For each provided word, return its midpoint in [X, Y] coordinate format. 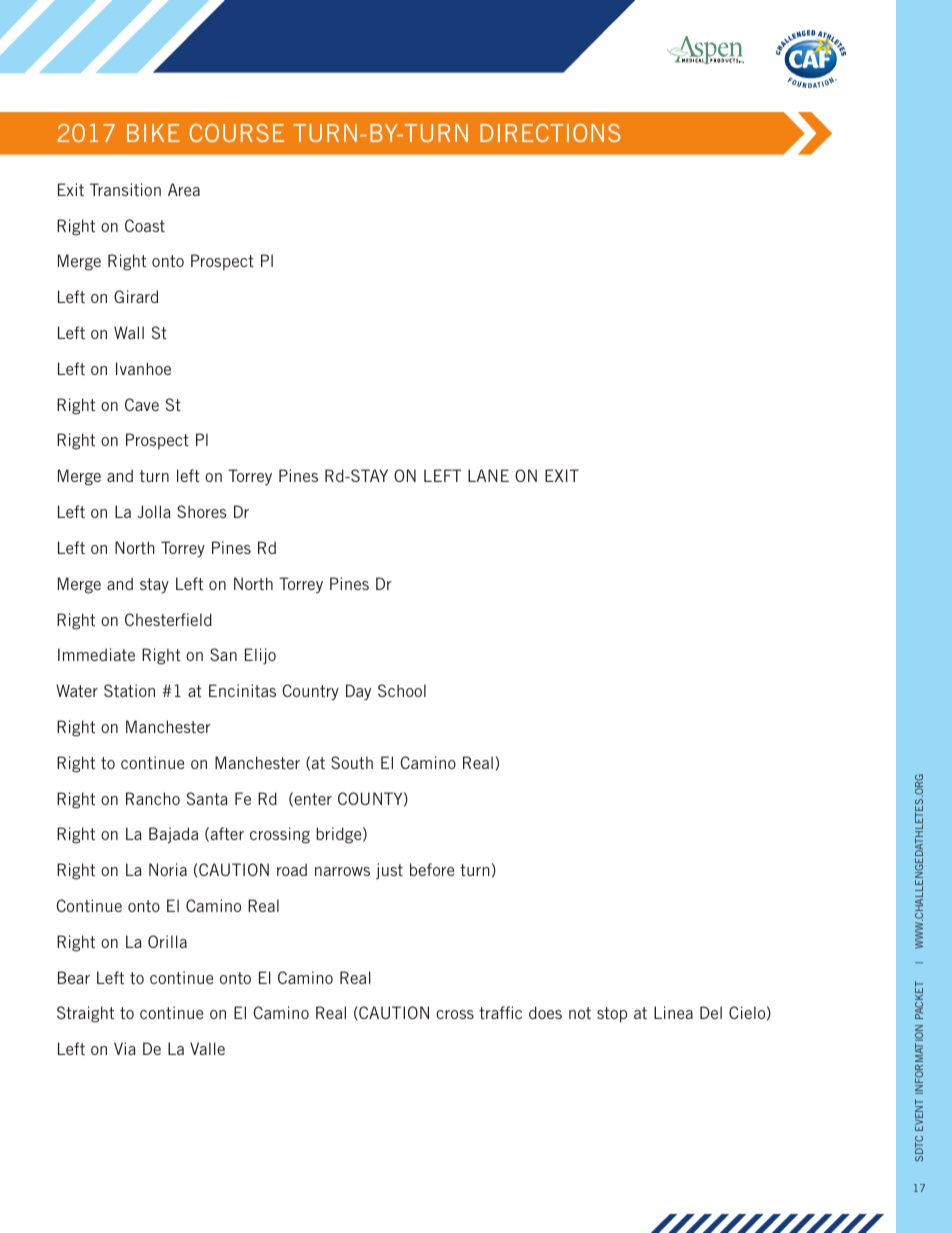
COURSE [236, 133]
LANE [488, 475]
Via [125, 1048]
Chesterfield [168, 619]
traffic [500, 1012]
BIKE [153, 133]
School [402, 690]
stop [612, 1015]
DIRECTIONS [550, 133]
